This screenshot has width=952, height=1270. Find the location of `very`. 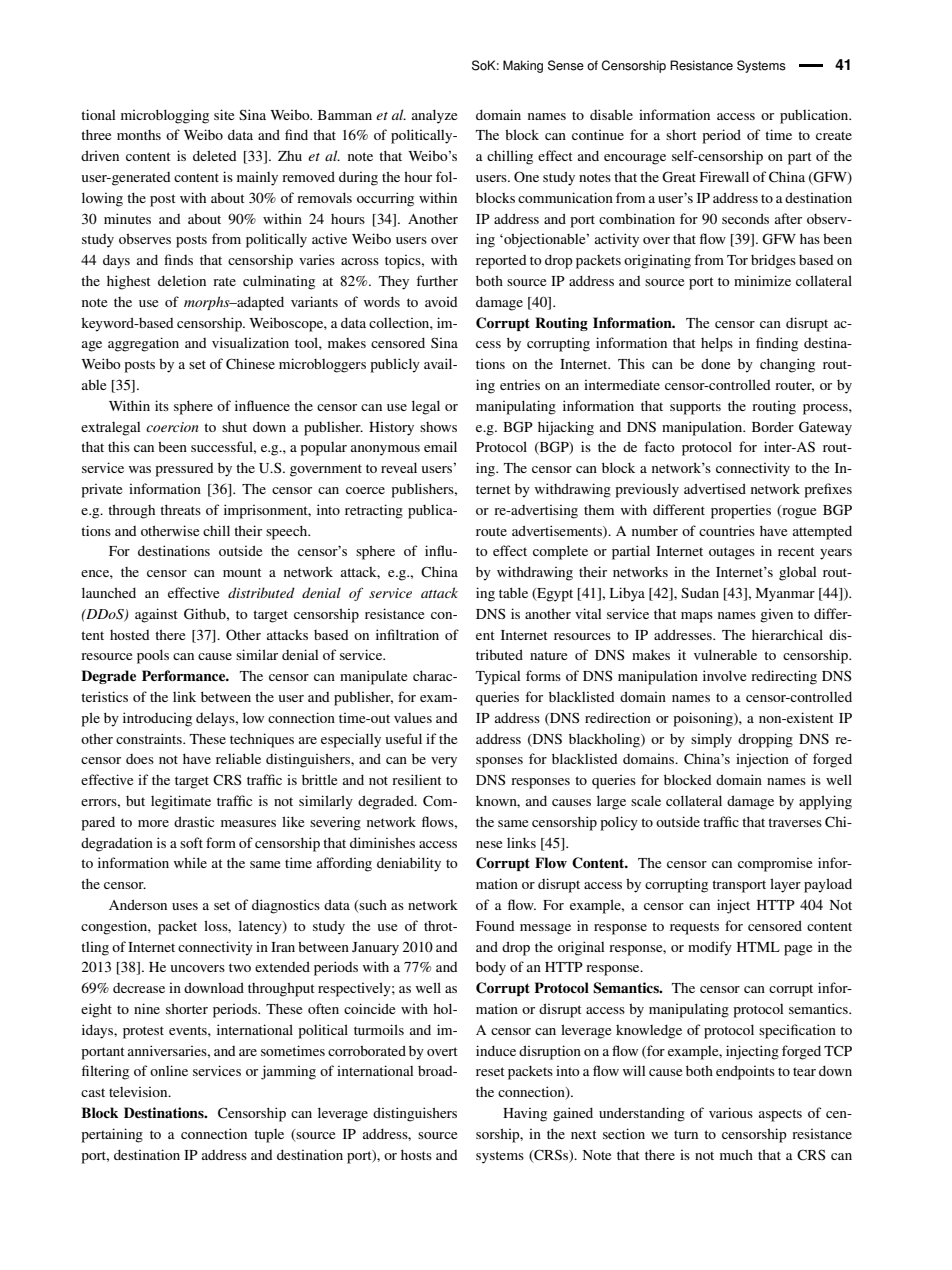

very is located at coordinates (444, 762).
